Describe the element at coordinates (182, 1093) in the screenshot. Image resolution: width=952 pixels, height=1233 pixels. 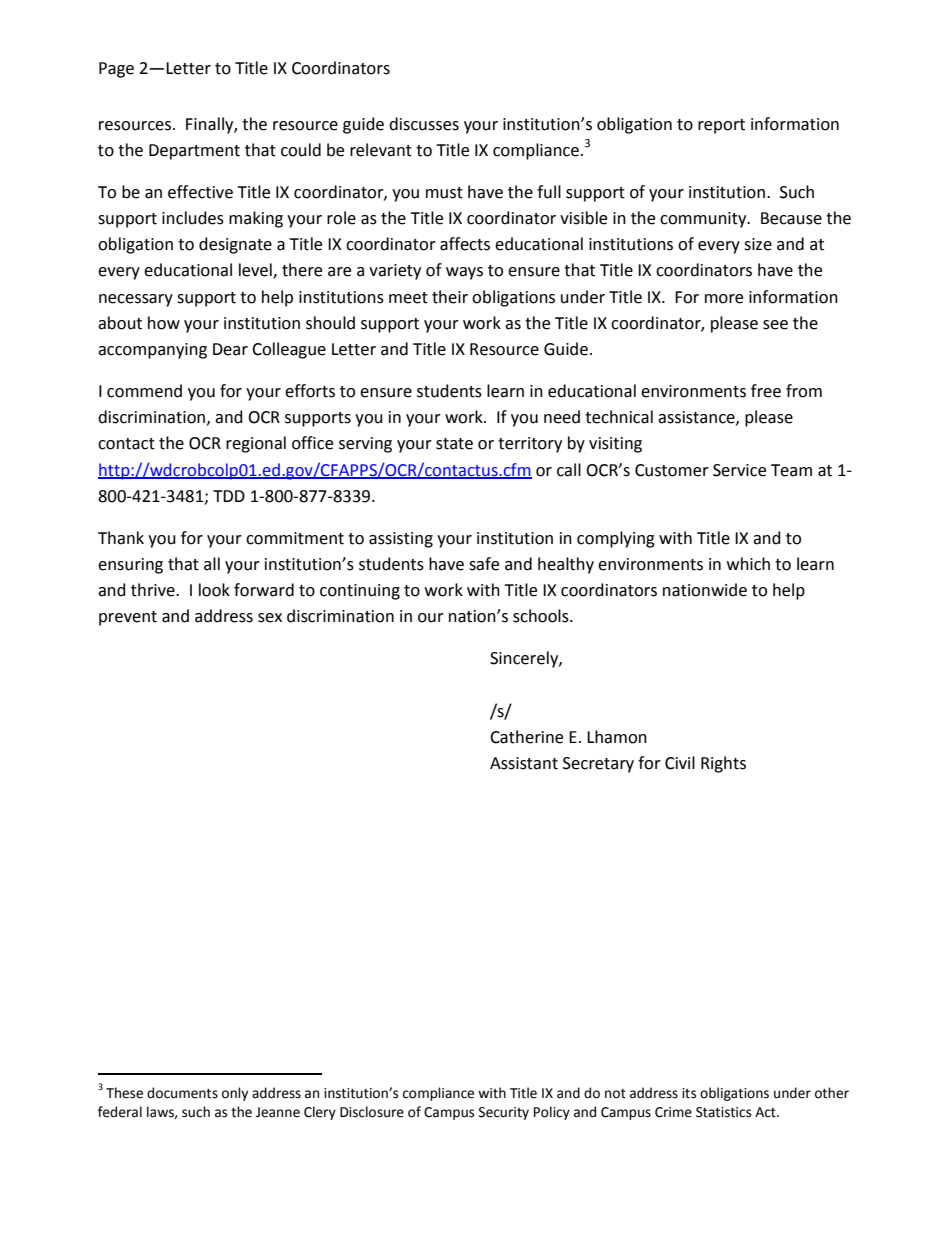
I see `documents` at that location.
